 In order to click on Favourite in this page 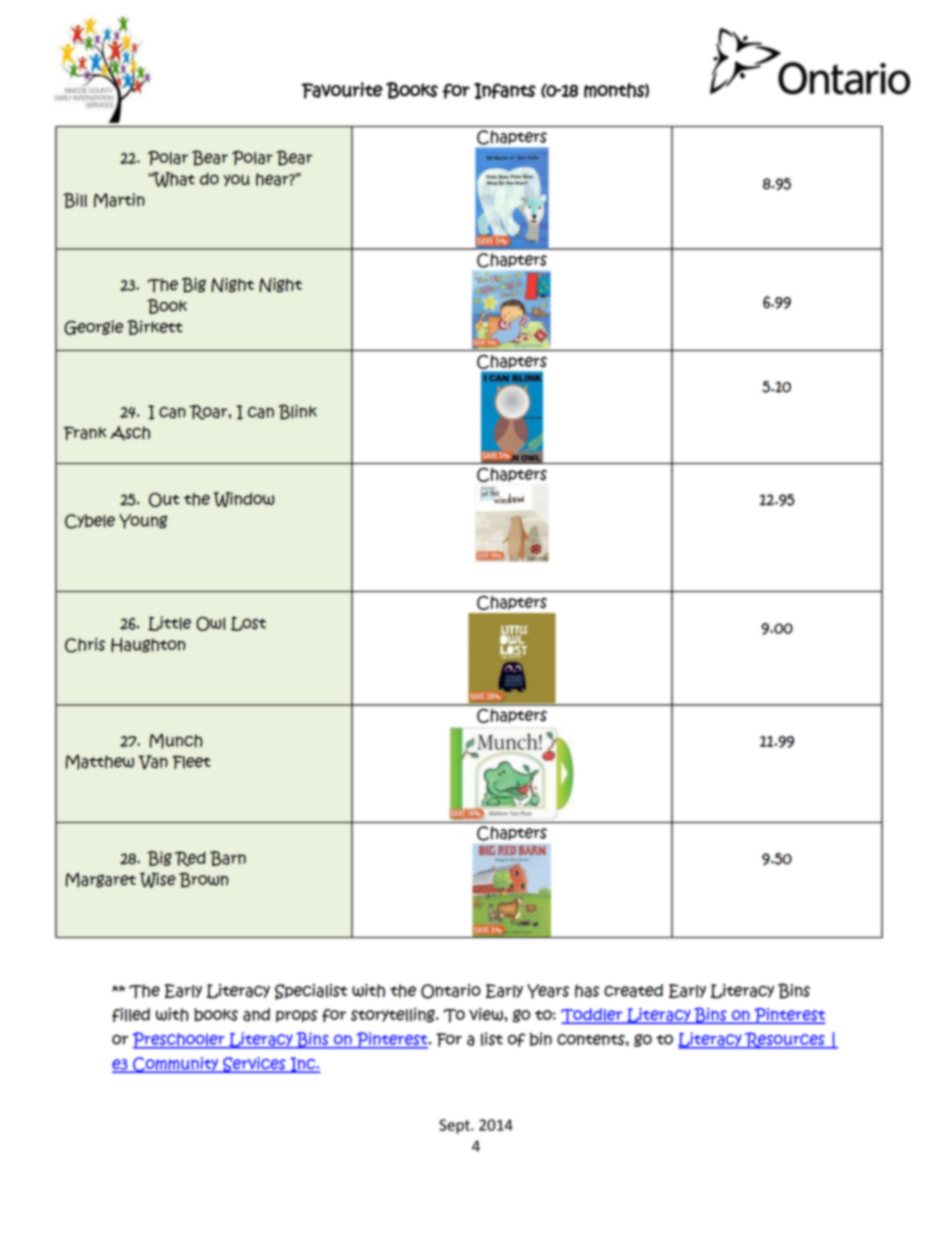, I will do `click(342, 90)`.
